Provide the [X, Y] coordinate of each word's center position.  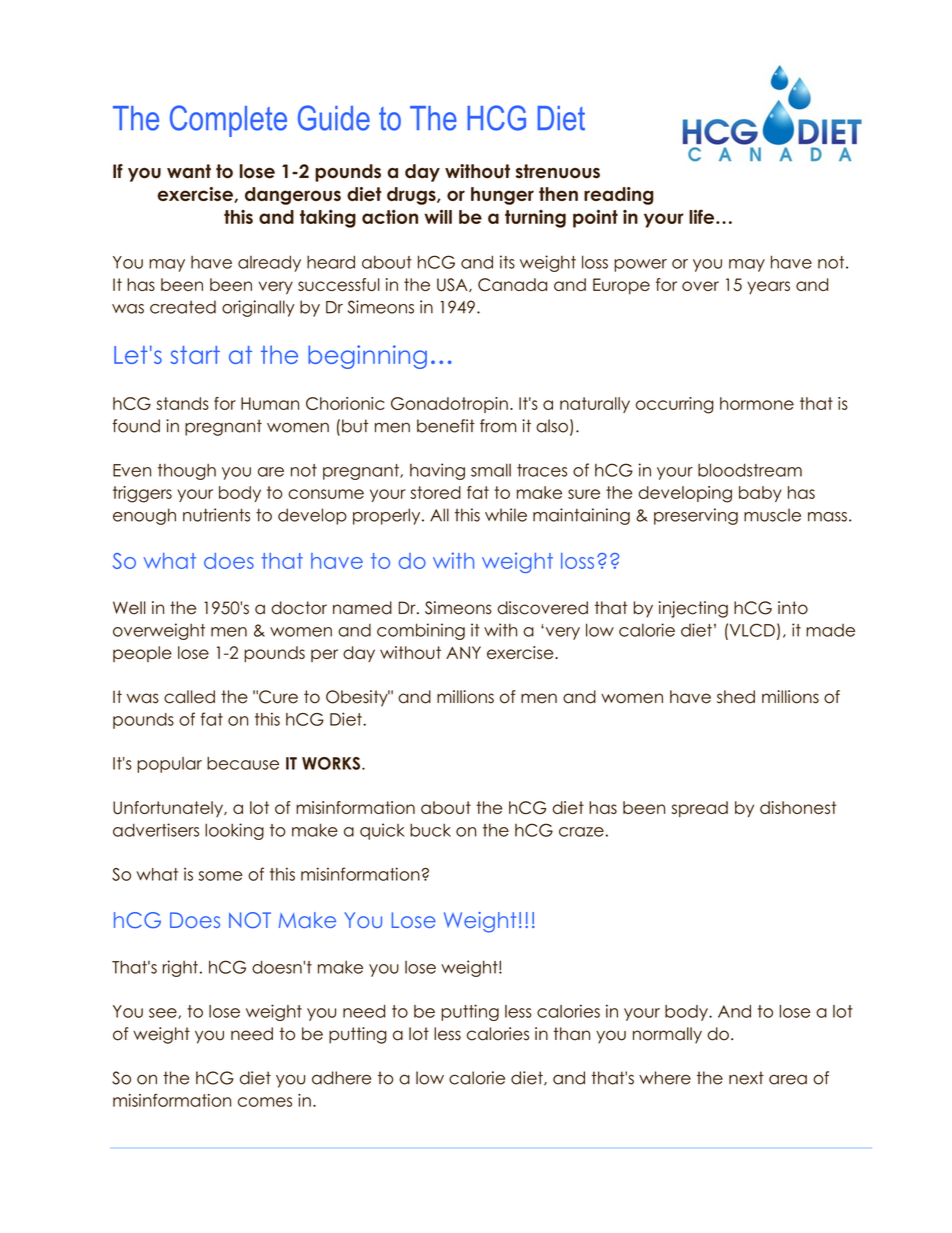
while [506, 515]
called [189, 697]
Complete [228, 121]
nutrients [216, 515]
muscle [772, 515]
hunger [502, 196]
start [195, 355]
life [703, 216]
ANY [463, 652]
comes [265, 1102]
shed [736, 697]
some [221, 876]
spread [700, 809]
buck [430, 830]
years [768, 287]
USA [453, 285]
